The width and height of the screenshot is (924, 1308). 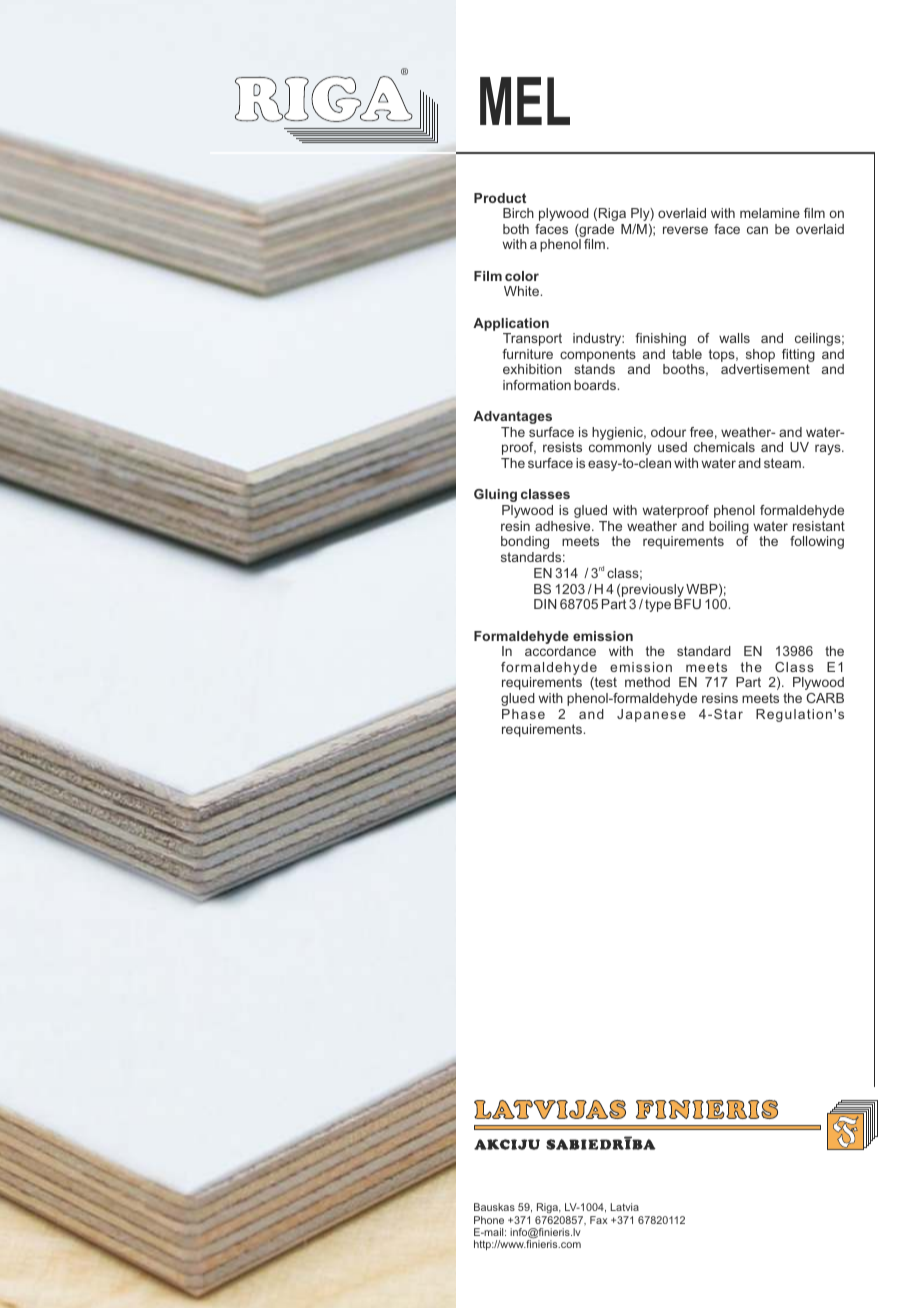 I want to click on reverse, so click(x=685, y=230).
